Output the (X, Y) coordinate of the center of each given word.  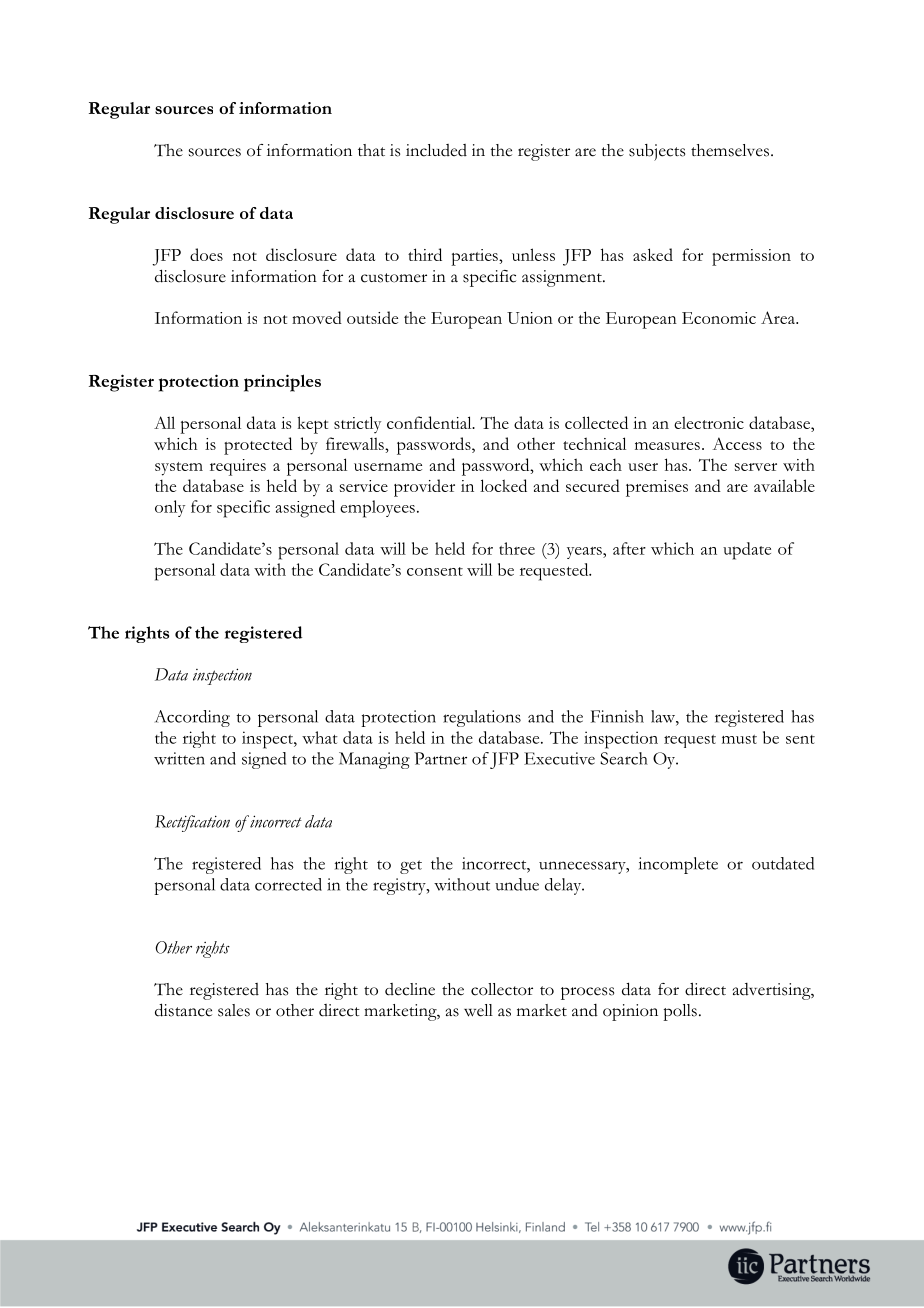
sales (234, 1010)
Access (737, 443)
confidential (430, 422)
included (436, 150)
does (206, 254)
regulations (482, 718)
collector (502, 989)
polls (680, 1012)
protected (258, 446)
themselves (730, 150)
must (739, 739)
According (192, 718)
